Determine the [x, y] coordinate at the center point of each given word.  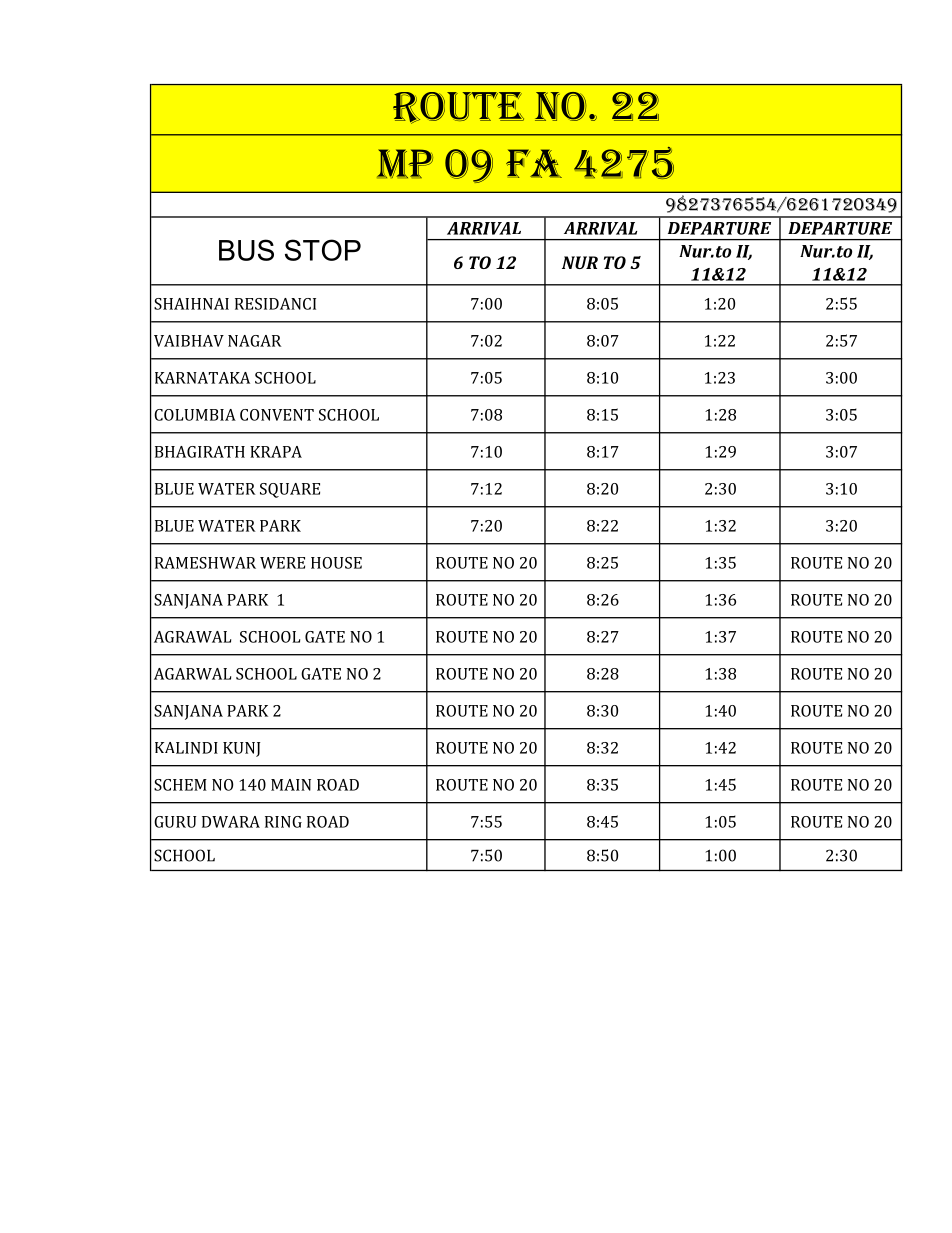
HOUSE [336, 563]
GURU [175, 822]
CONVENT [277, 415]
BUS [246, 250]
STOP [323, 250]
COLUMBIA [195, 415]
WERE [282, 563]
